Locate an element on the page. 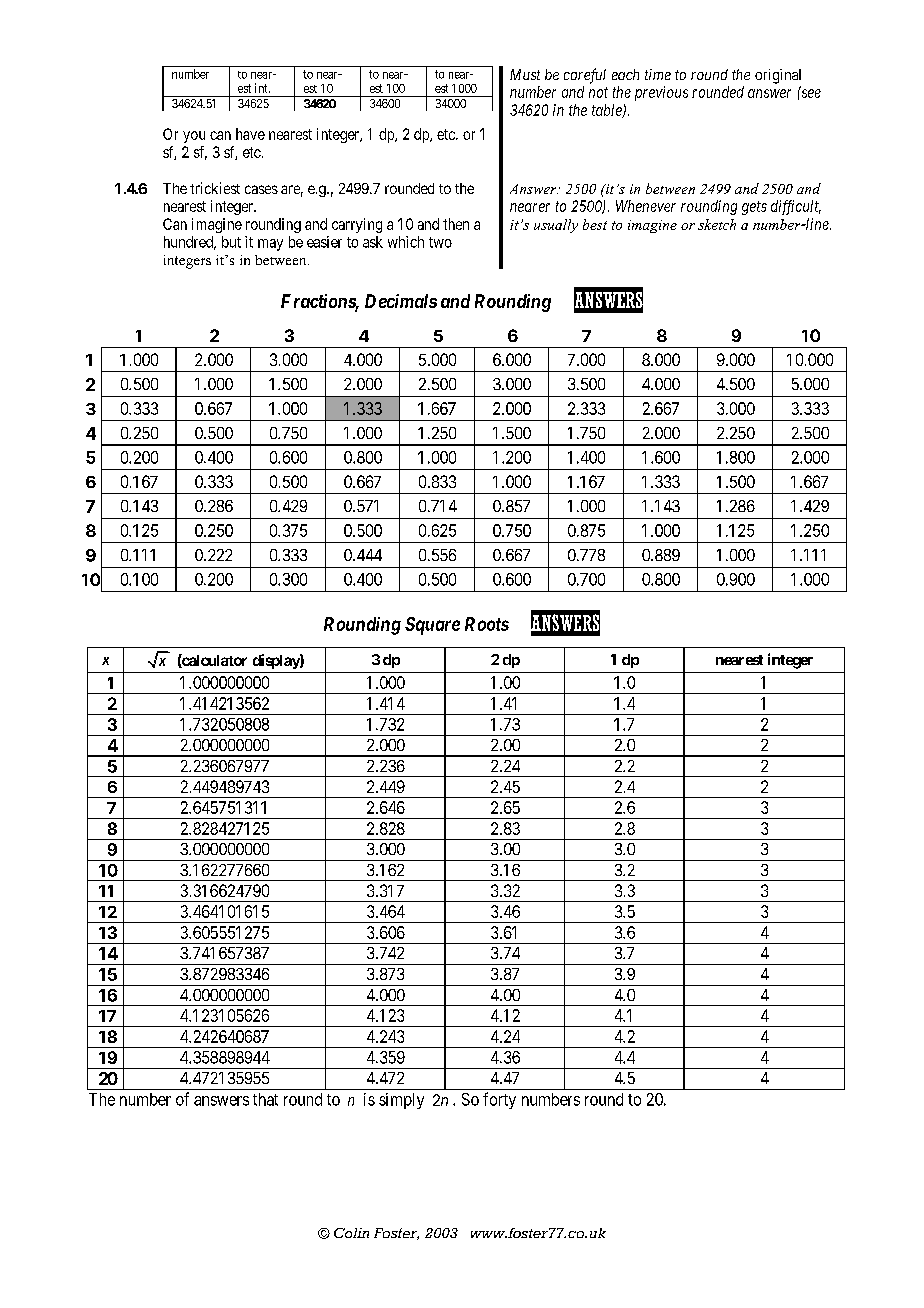 This page has height=1308, width=924. Must is located at coordinates (525, 74).
